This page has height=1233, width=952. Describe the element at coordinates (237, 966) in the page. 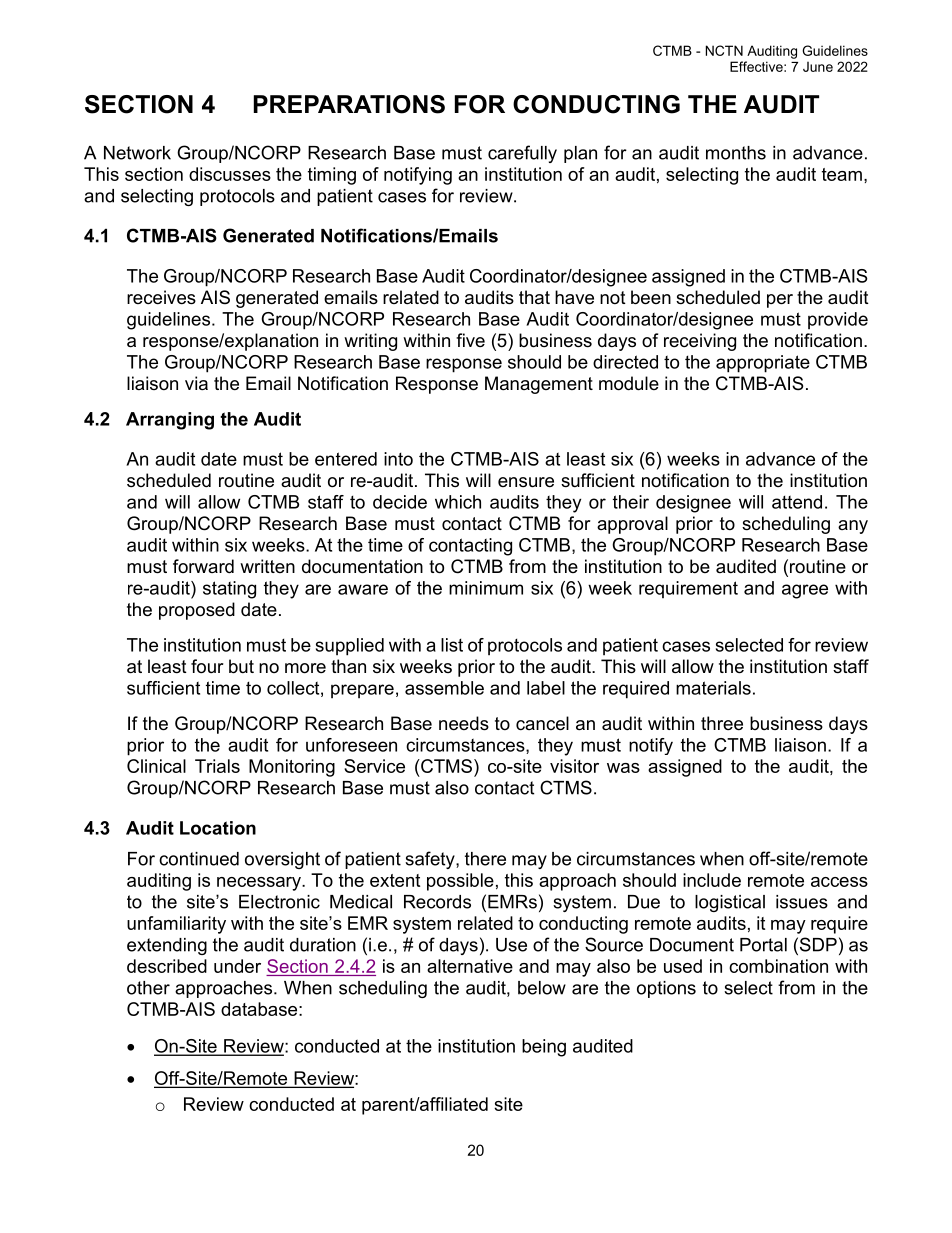

I see `under` at that location.
